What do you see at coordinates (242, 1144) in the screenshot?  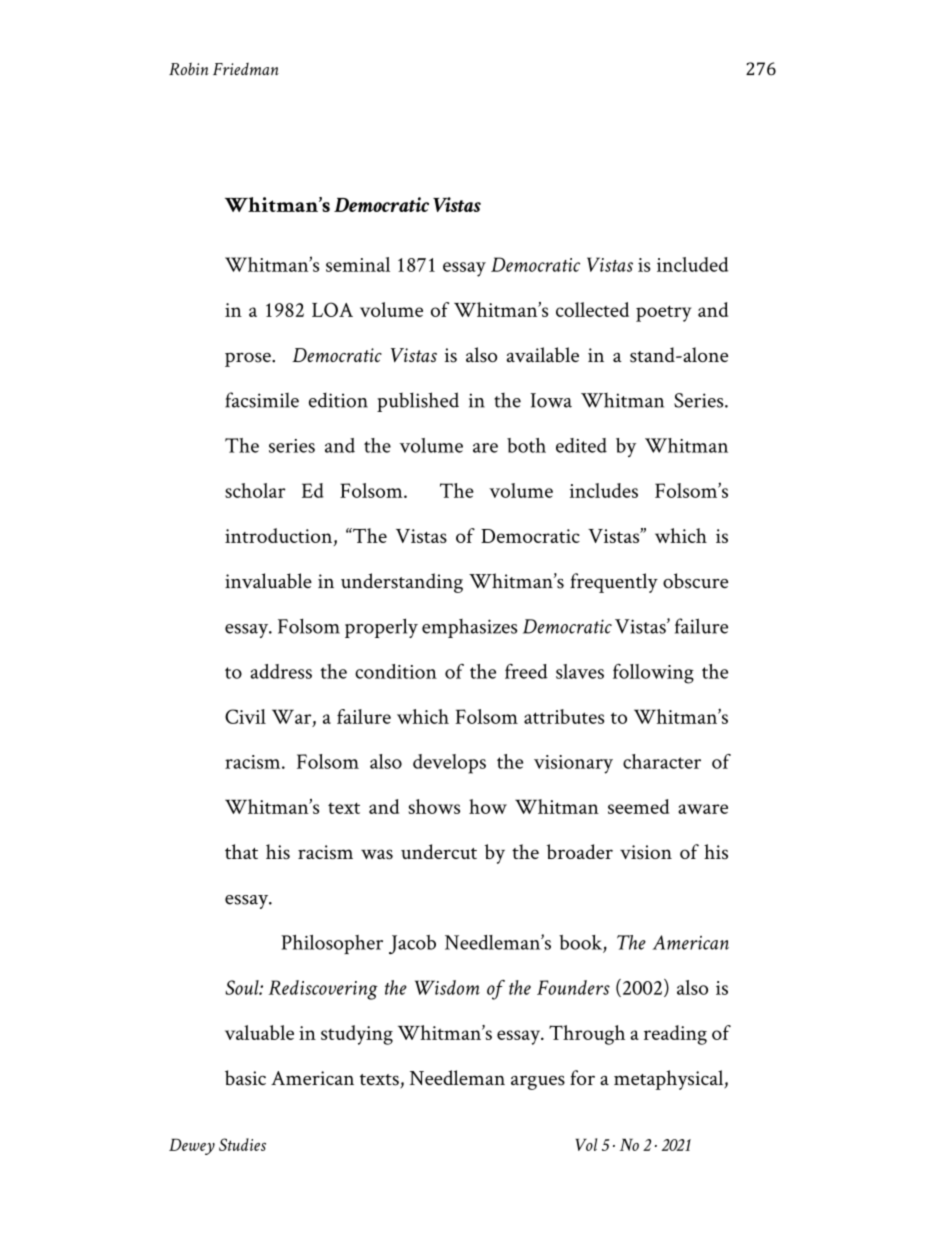 I see `Studies` at bounding box center [242, 1144].
